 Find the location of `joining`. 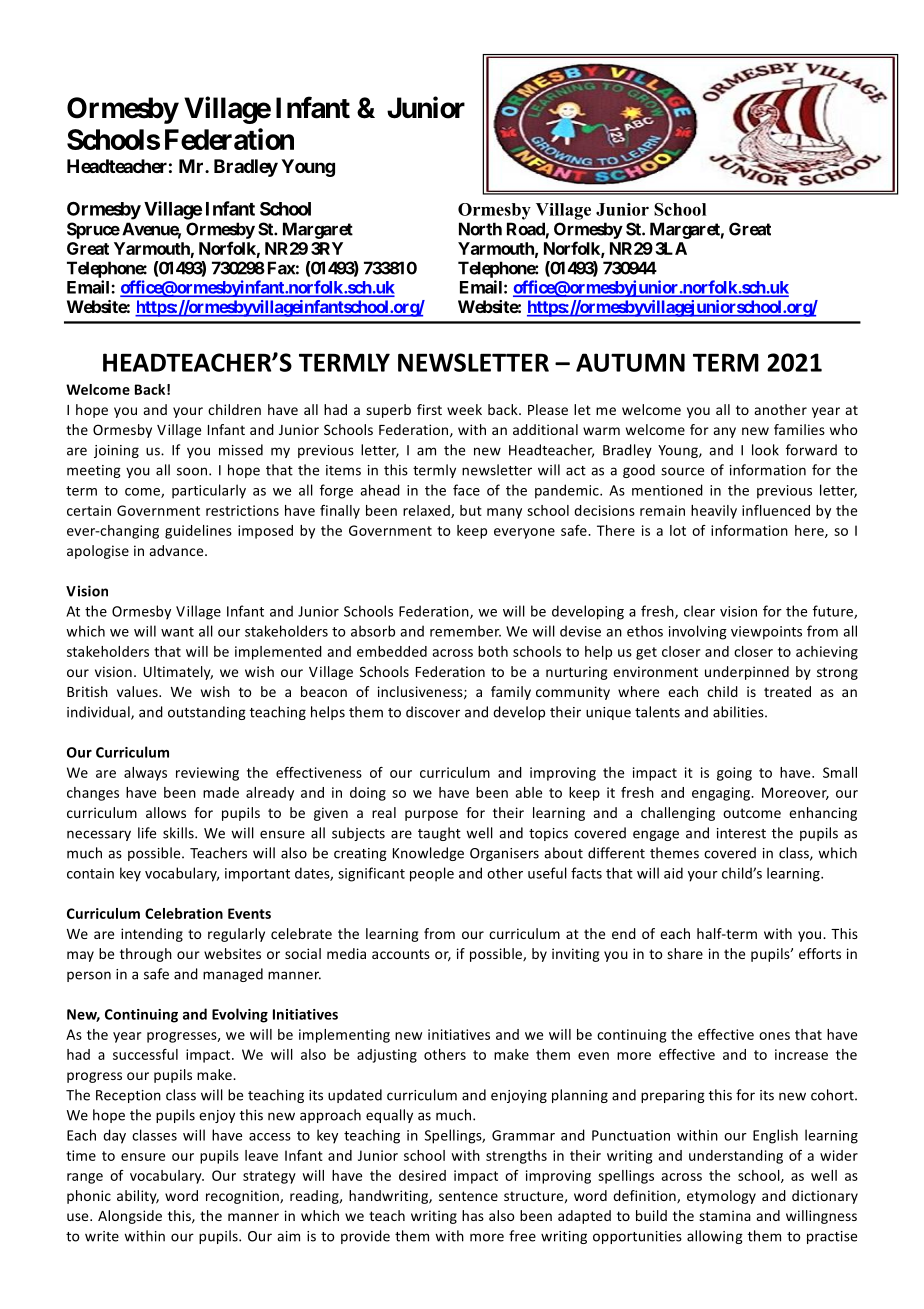

joining is located at coordinates (116, 451).
